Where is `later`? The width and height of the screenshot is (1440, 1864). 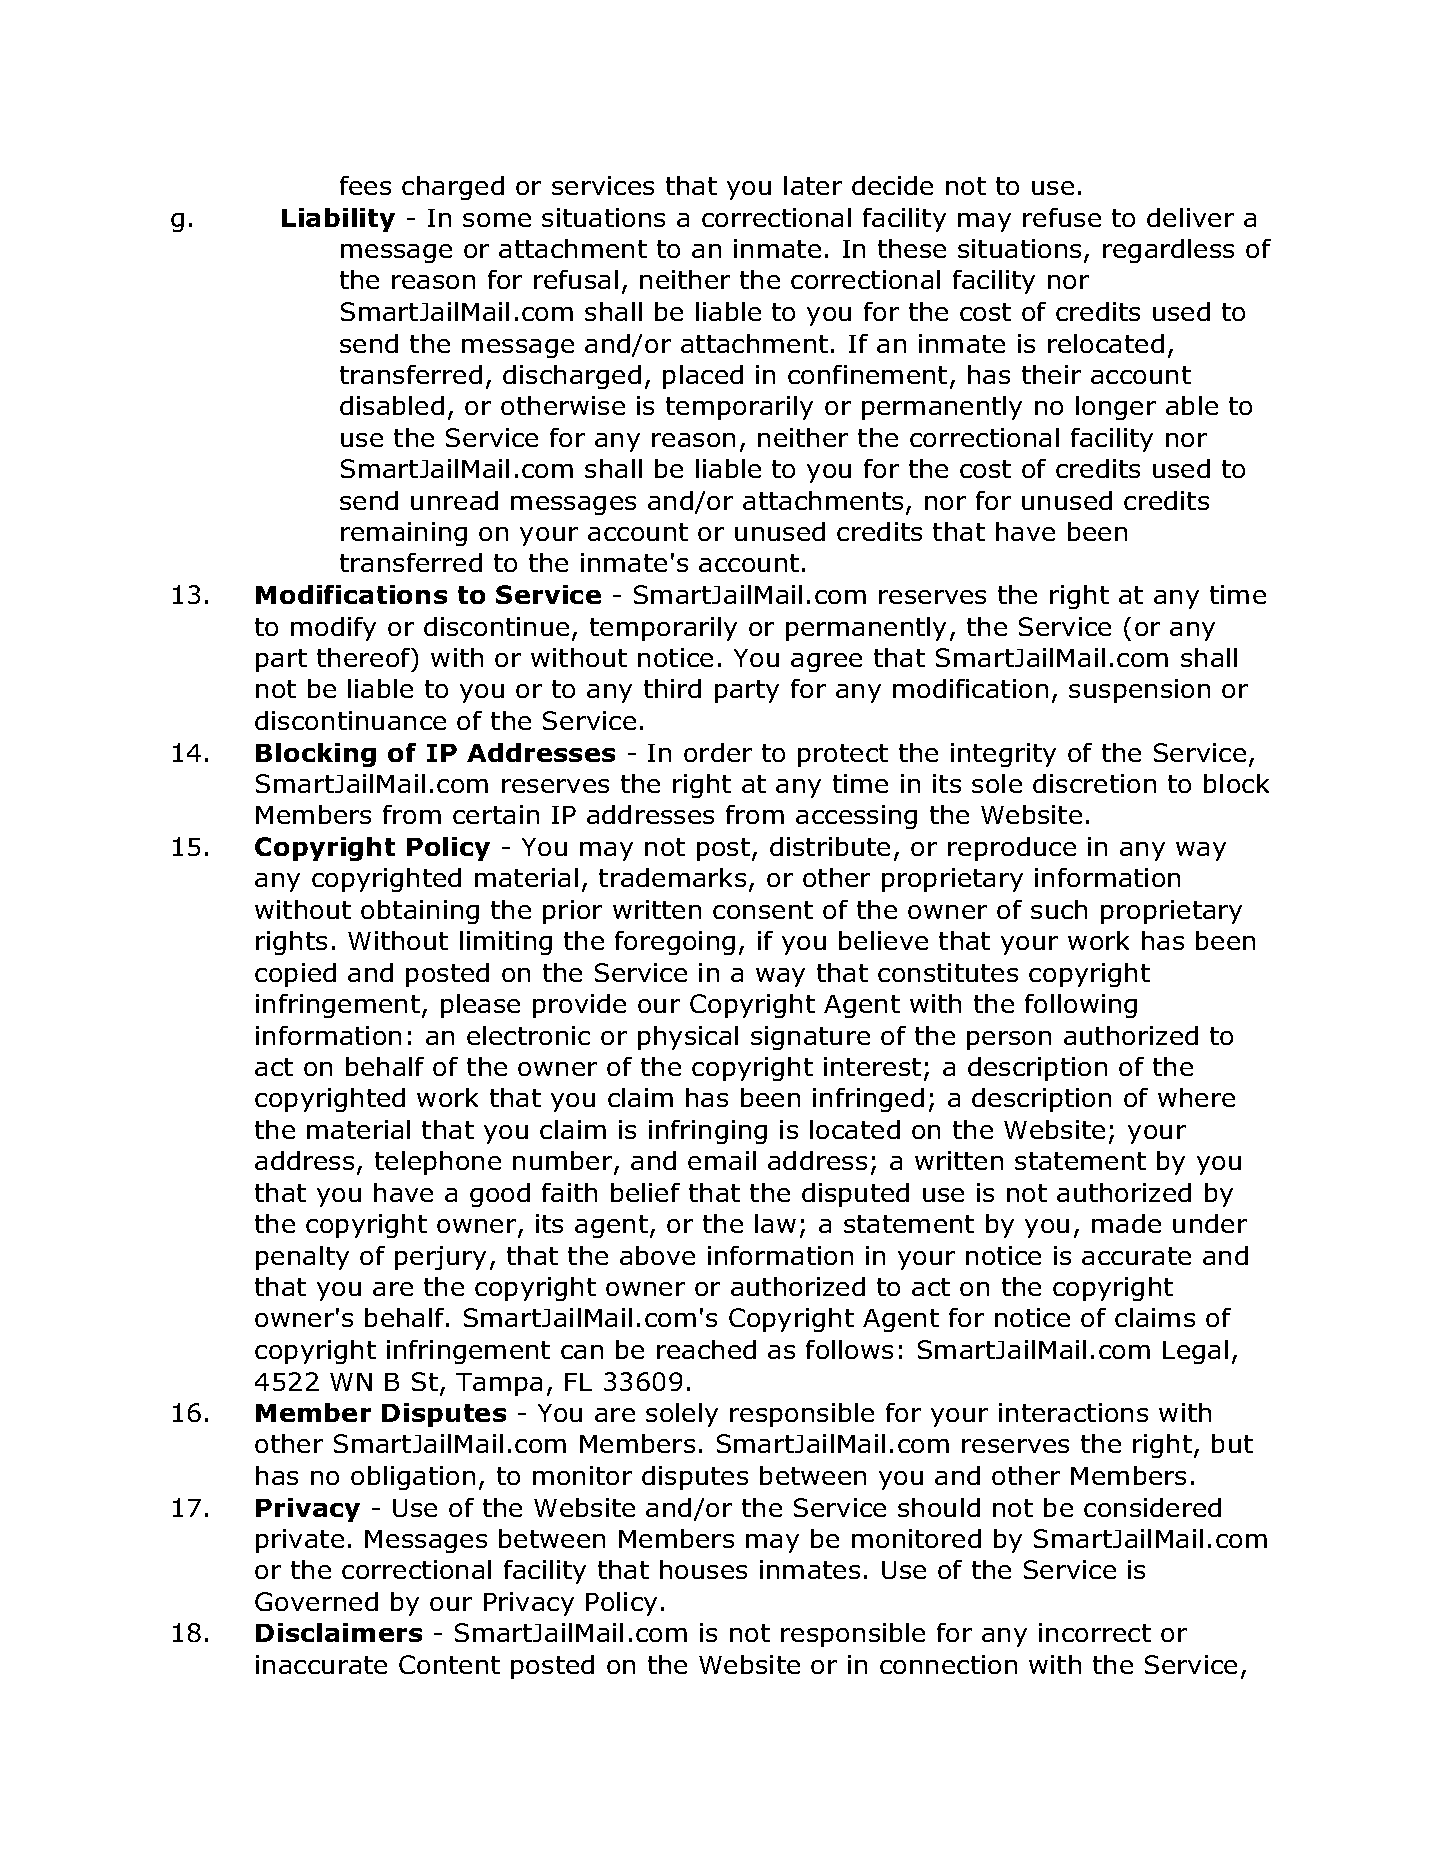
later is located at coordinates (813, 185).
